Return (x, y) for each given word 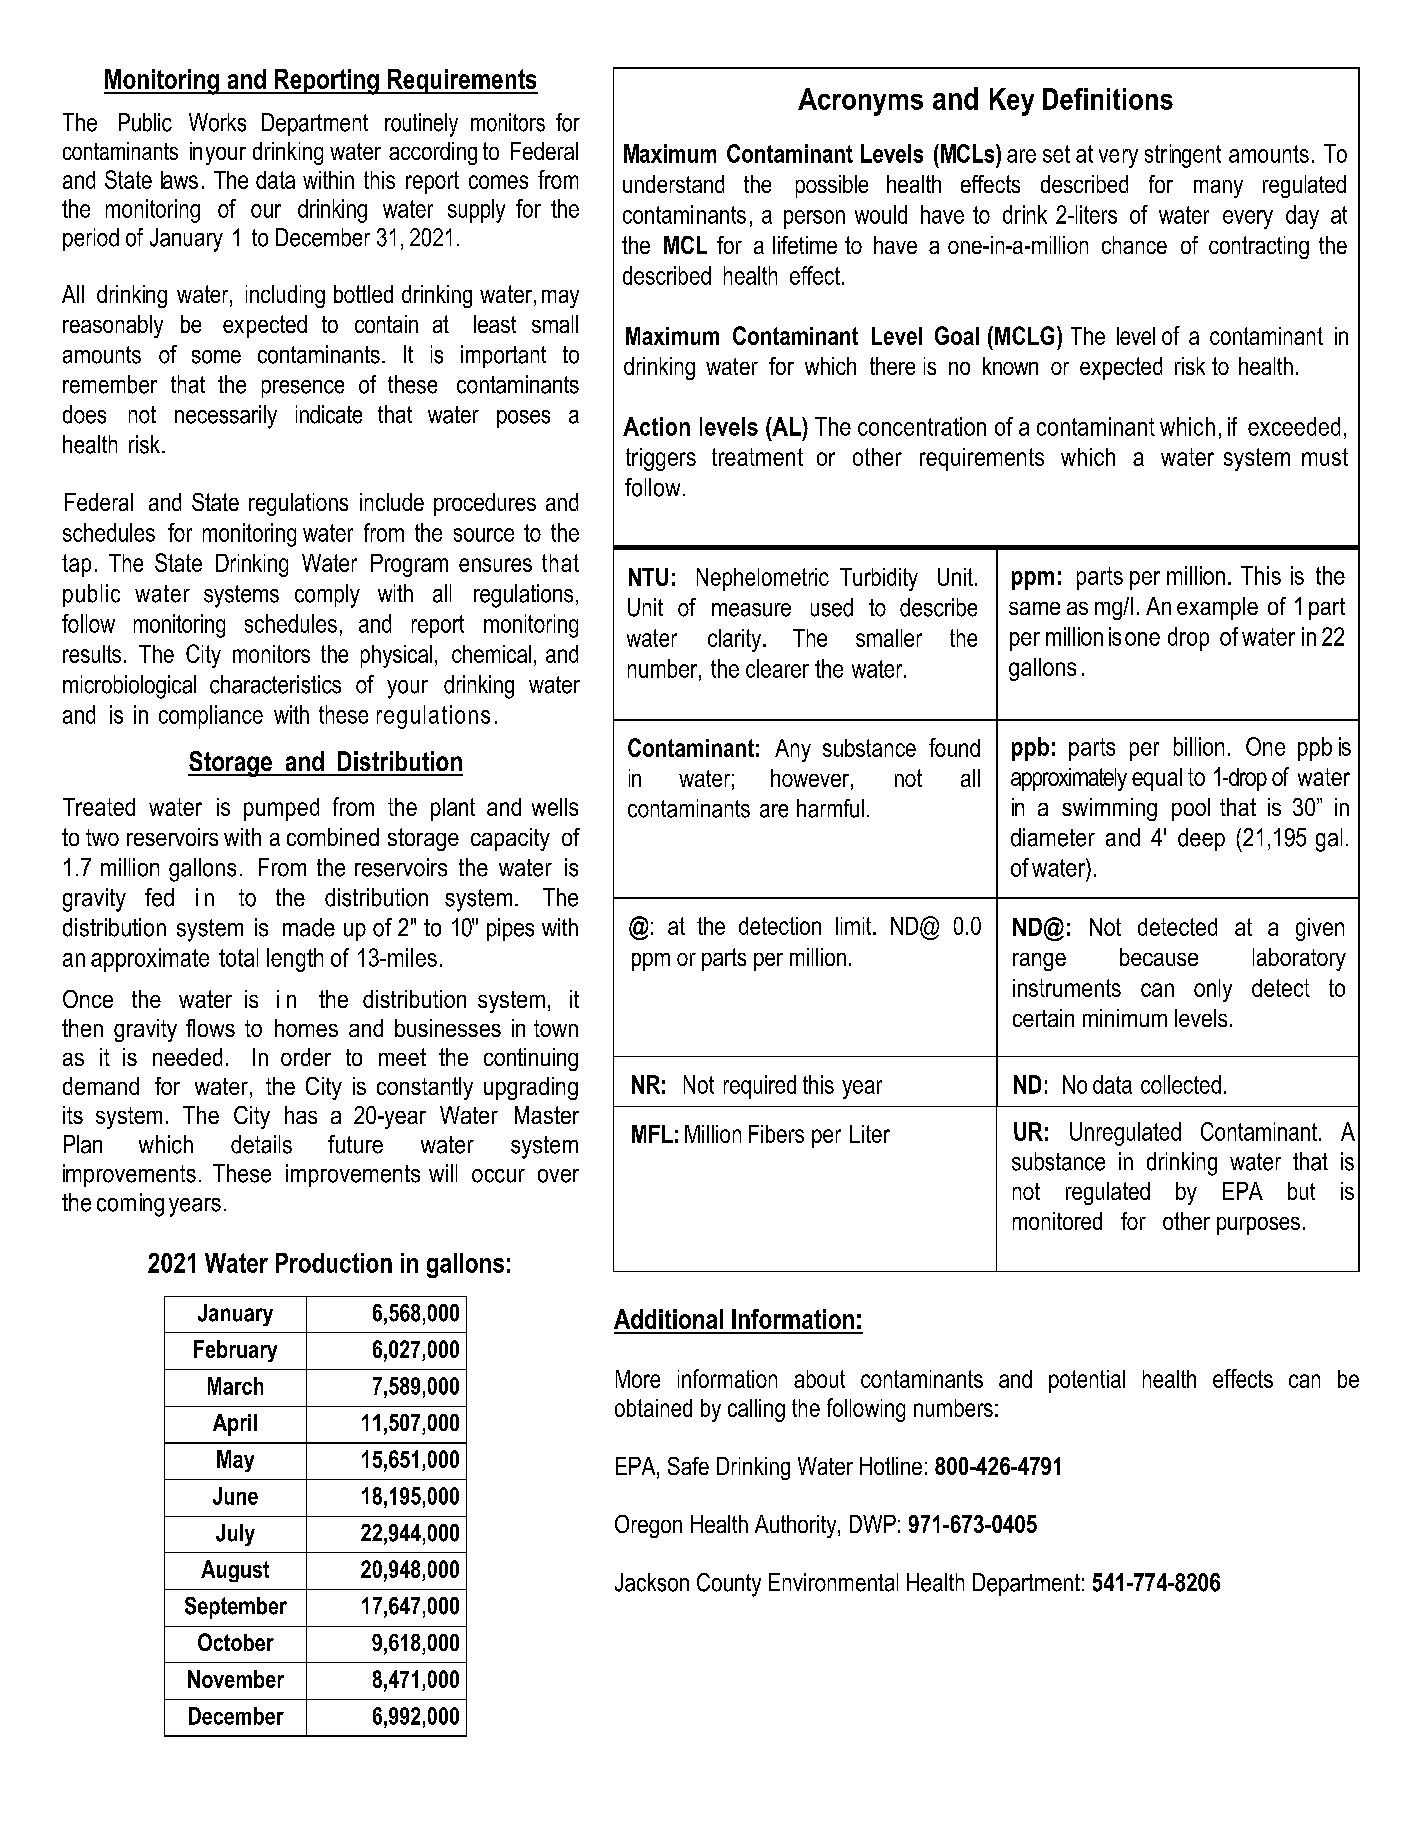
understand (673, 184)
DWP (873, 1524)
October (236, 1642)
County (729, 1585)
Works (217, 122)
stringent (1183, 156)
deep (1201, 839)
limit (855, 926)
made (309, 927)
